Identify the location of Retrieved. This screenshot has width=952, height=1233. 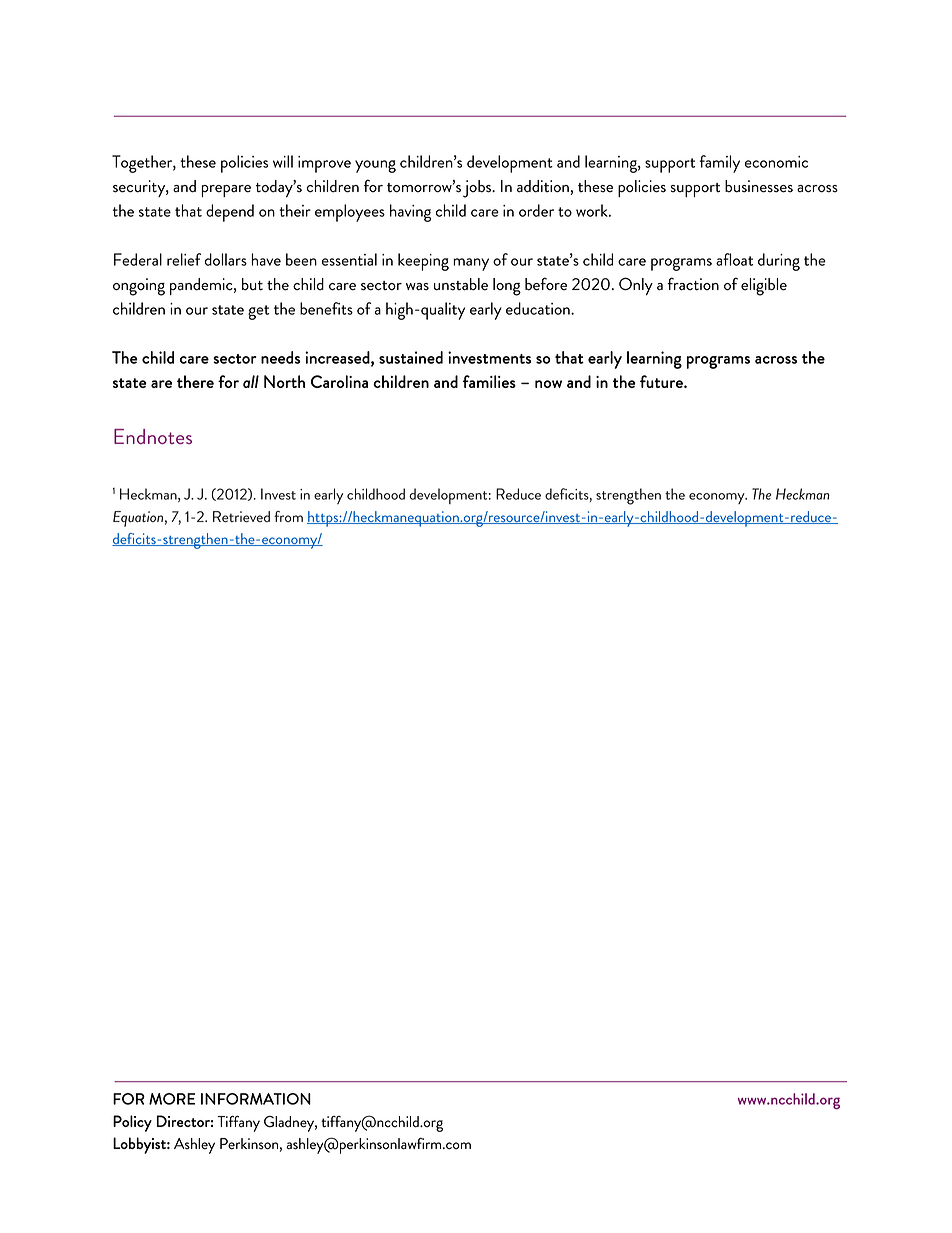
(241, 517).
